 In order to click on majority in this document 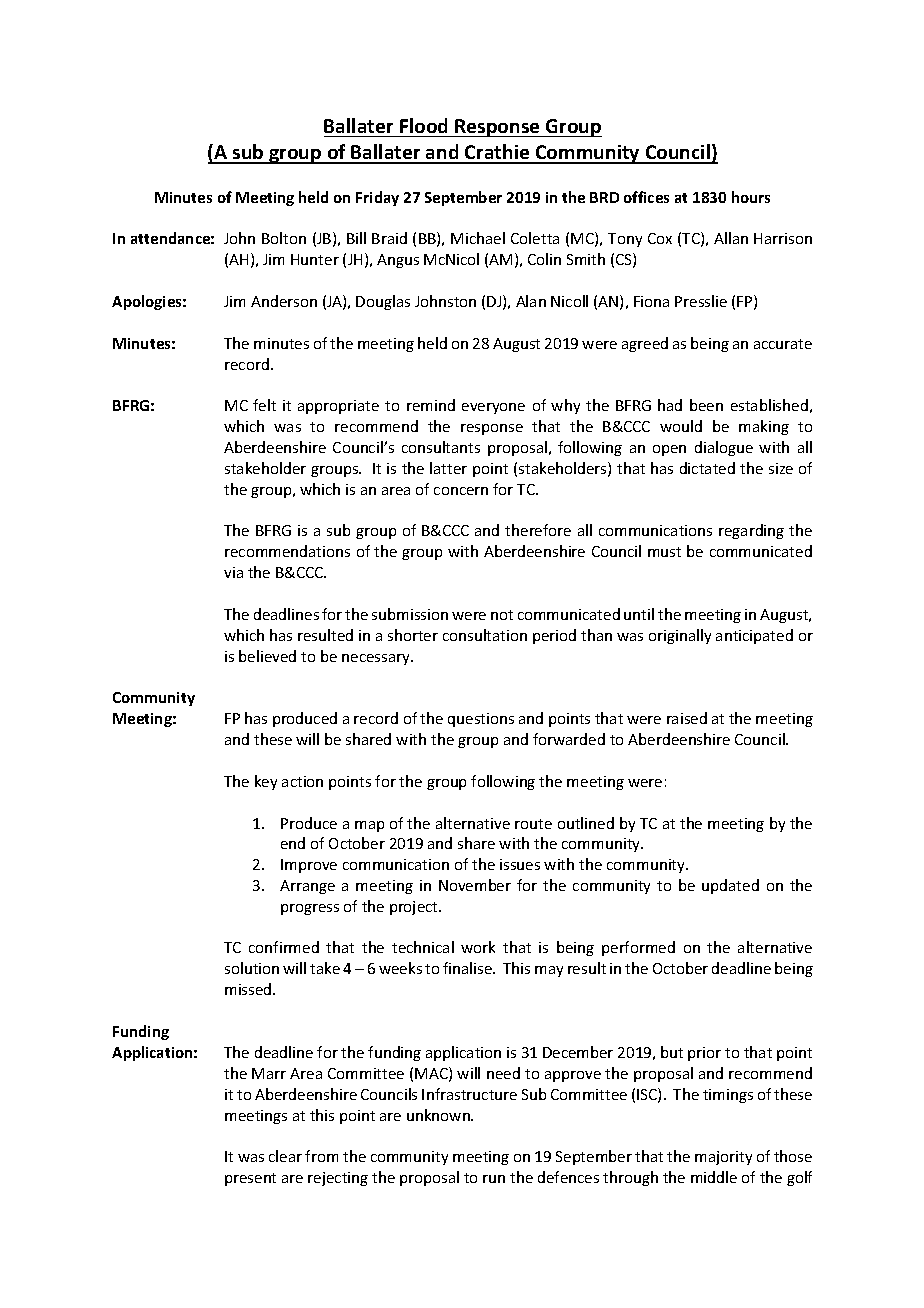, I will do `click(723, 1158)`.
